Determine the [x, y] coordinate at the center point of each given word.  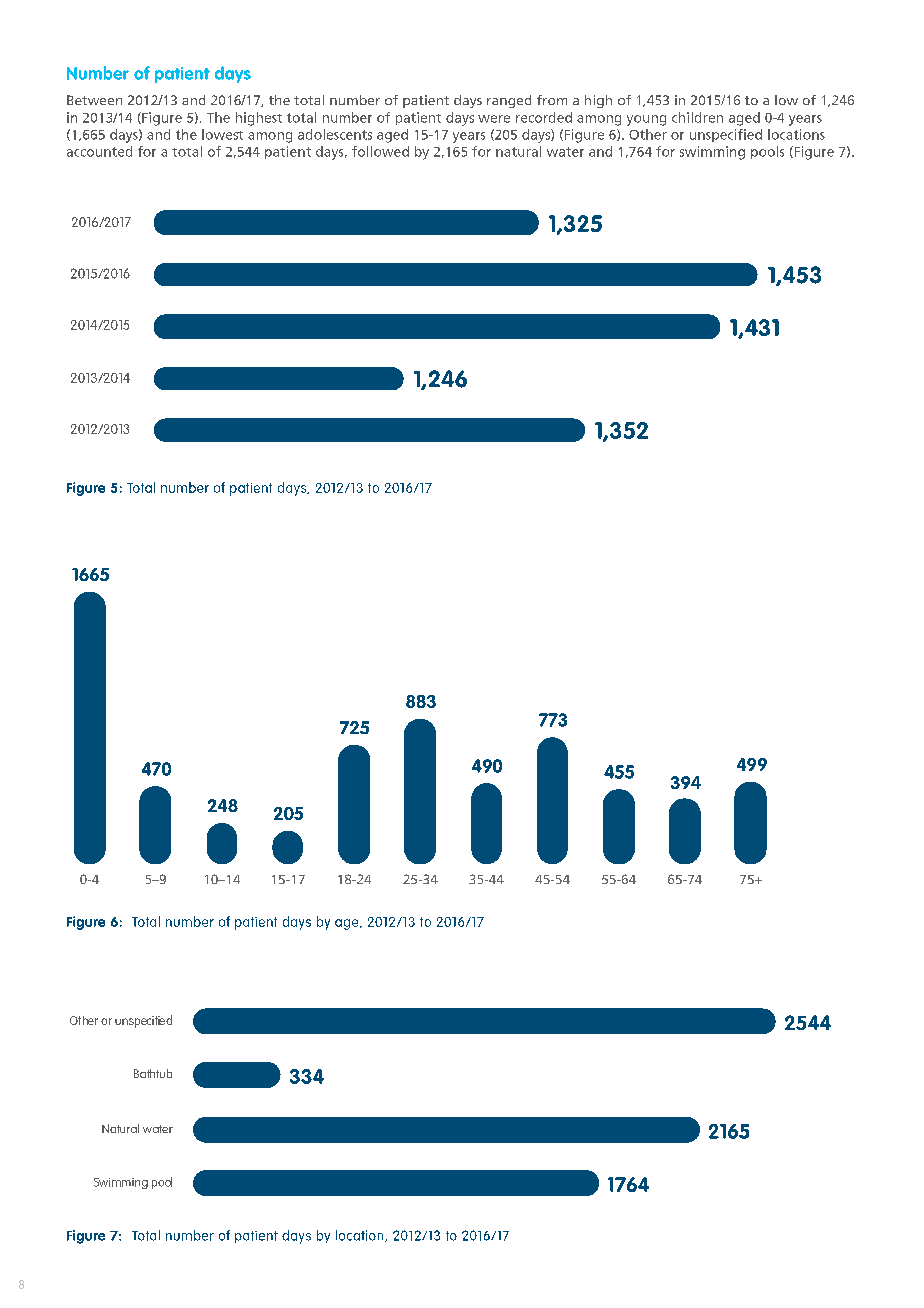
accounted [99, 151]
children [697, 117]
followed [380, 151]
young [646, 120]
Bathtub [153, 1073]
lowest [222, 134]
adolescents [335, 134]
